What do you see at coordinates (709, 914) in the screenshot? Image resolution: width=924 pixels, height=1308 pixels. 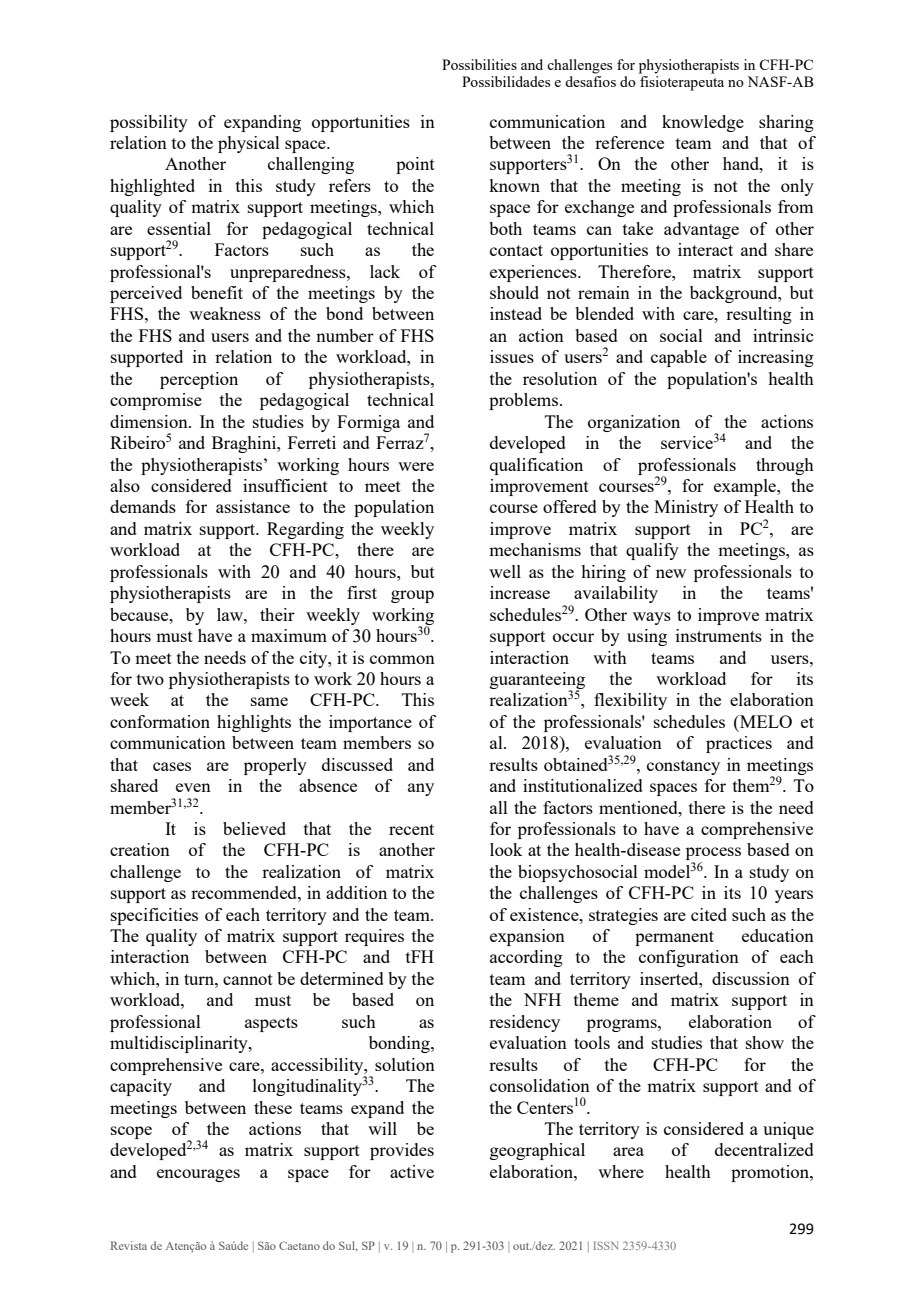 I see `cited` at bounding box center [709, 914].
